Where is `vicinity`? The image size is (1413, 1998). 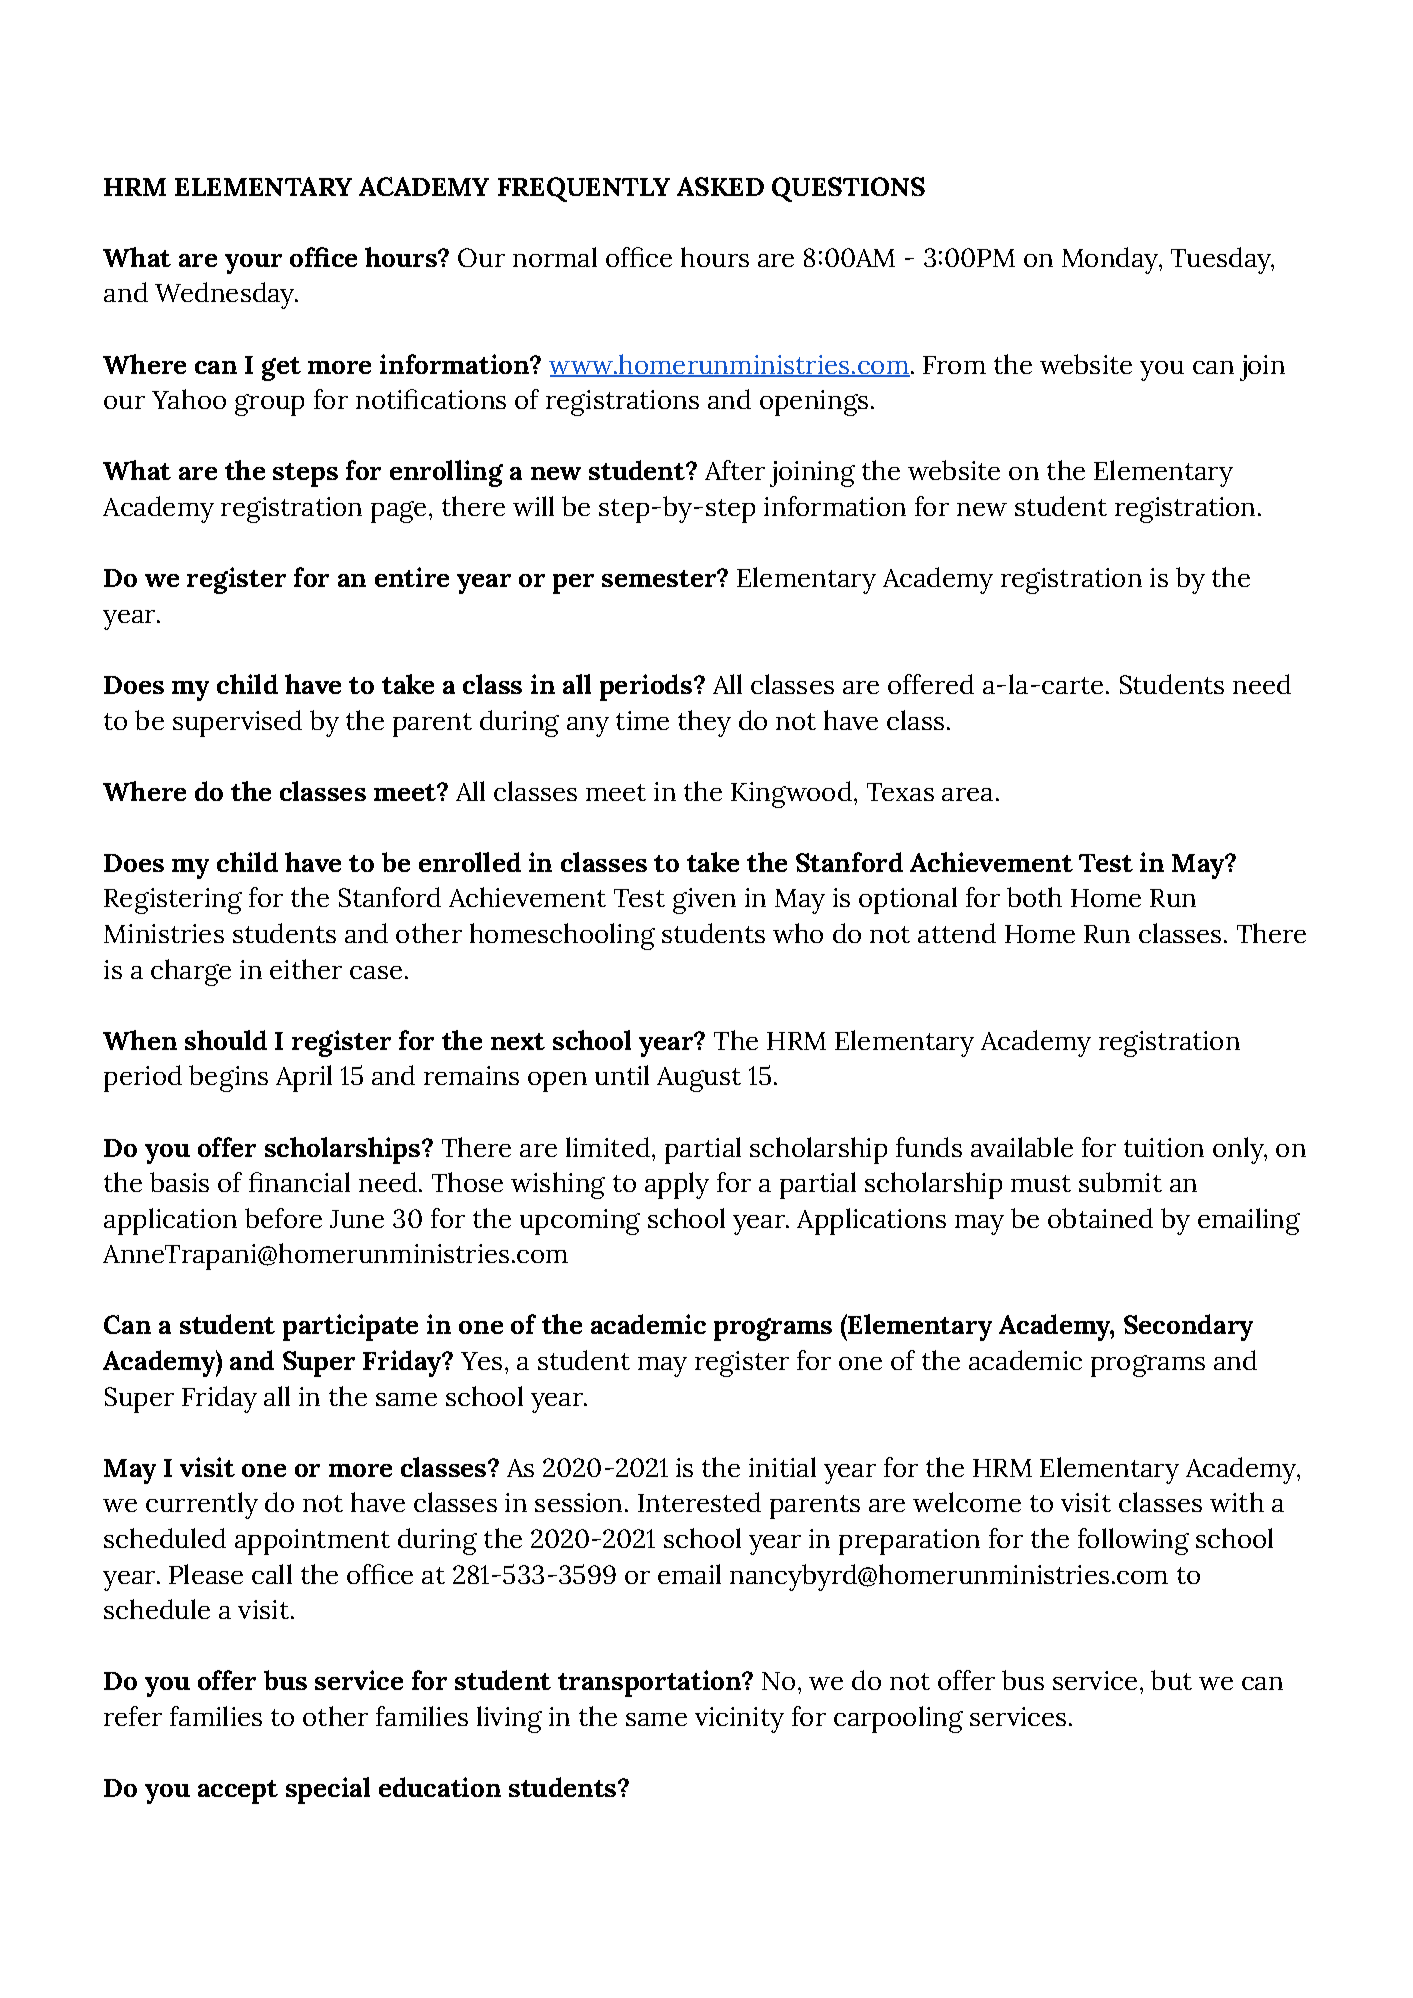 vicinity is located at coordinates (739, 1720).
